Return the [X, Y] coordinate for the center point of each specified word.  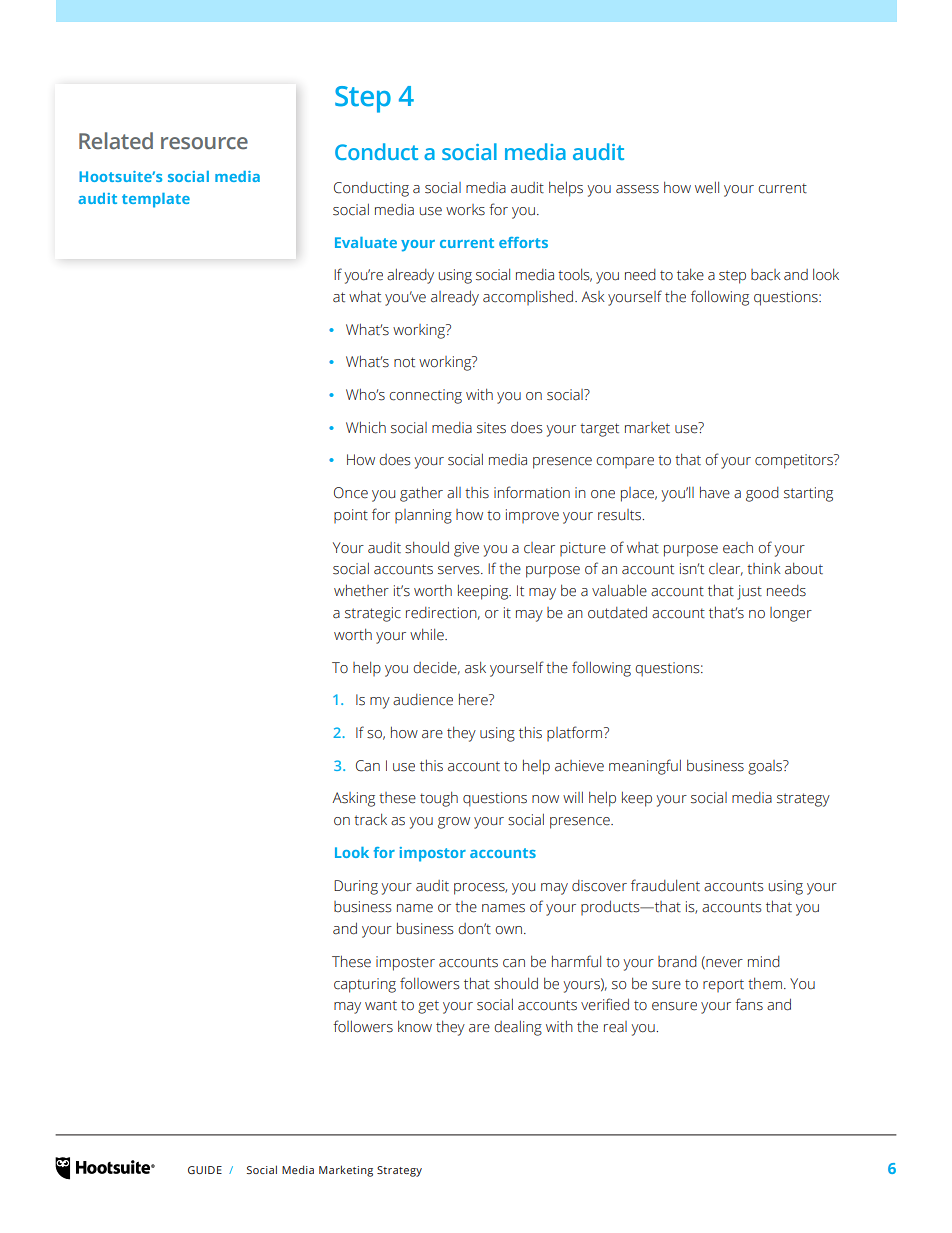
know [415, 1026]
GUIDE [205, 1170]
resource [204, 143]
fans [749, 1004]
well [707, 188]
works [465, 210]
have [715, 493]
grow [454, 823]
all [454, 492]
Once [351, 493]
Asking [353, 799]
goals [766, 767]
